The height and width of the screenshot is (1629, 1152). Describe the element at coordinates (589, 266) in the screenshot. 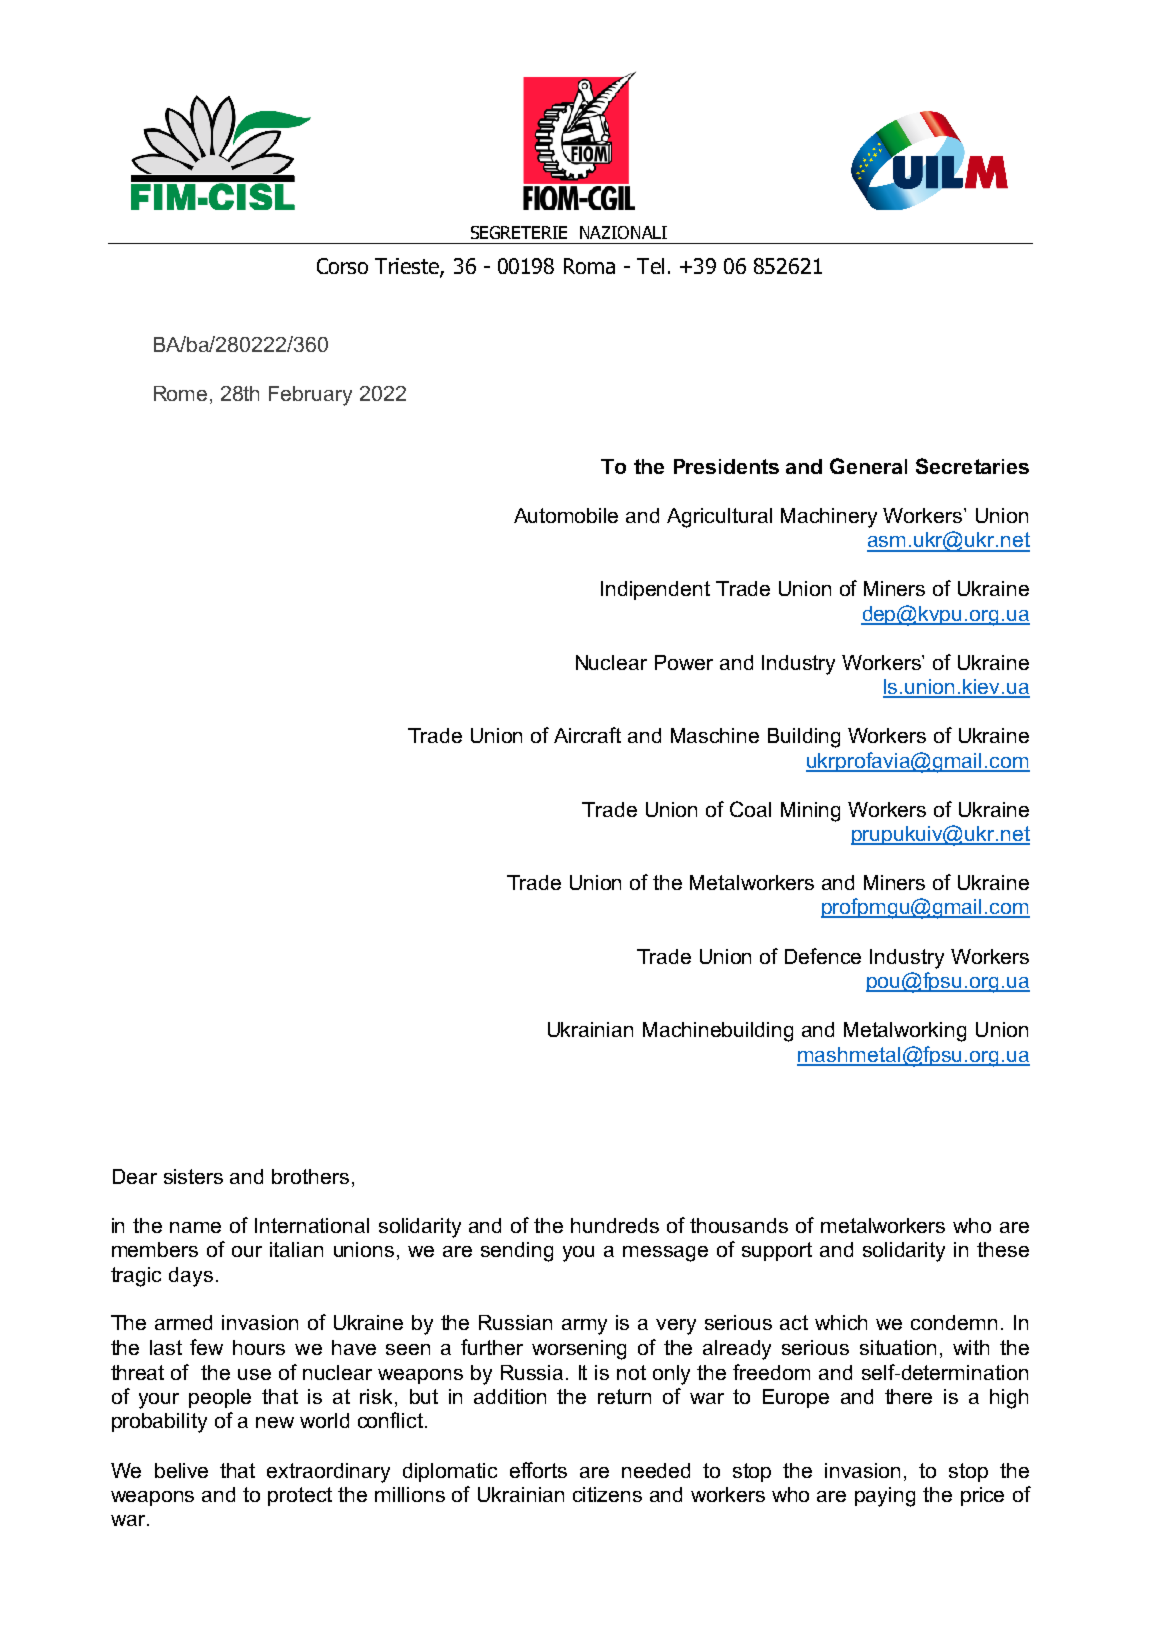

I see `Roma` at that location.
